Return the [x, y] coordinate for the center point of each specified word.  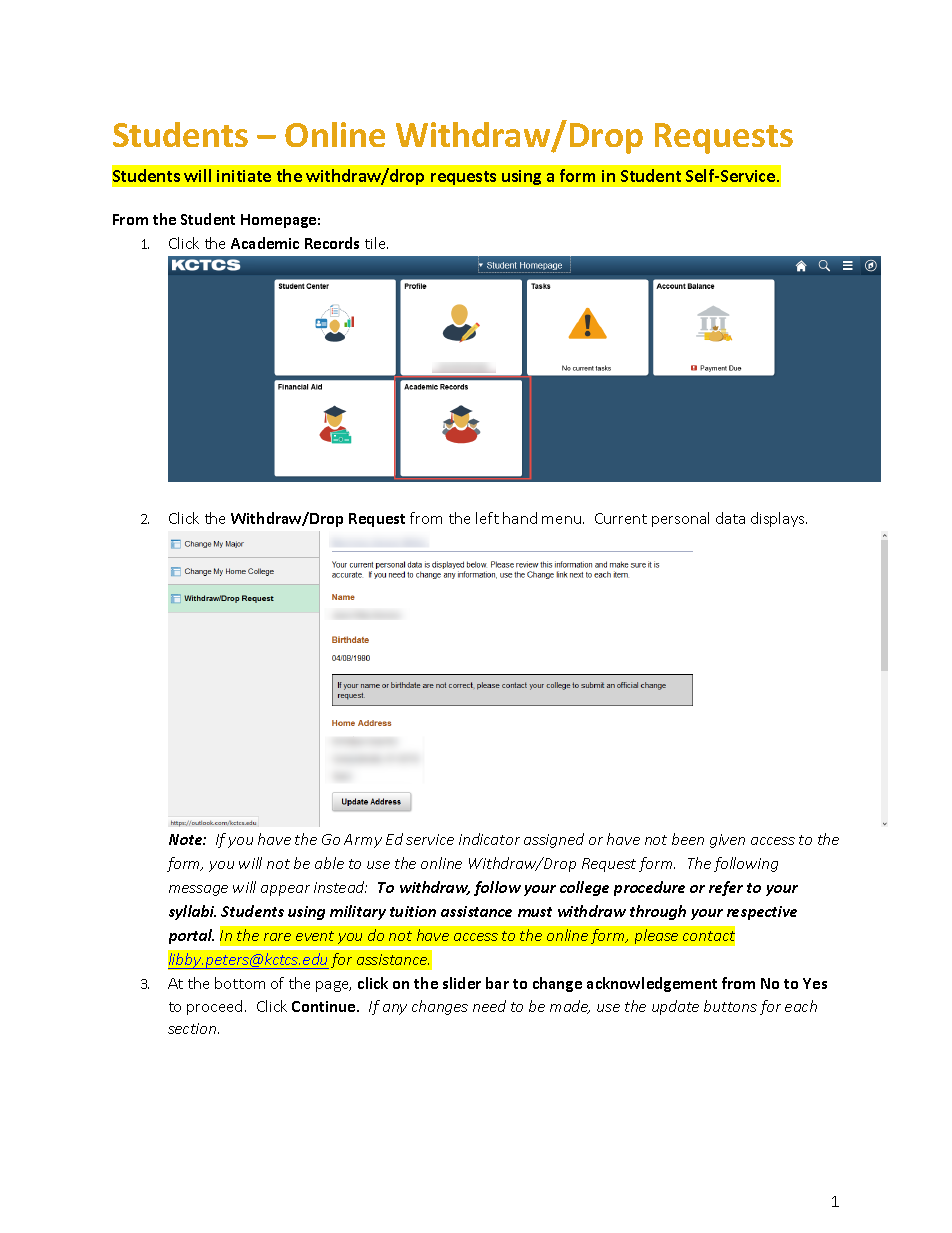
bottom [240, 983]
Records [332, 243]
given [727, 841]
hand [520, 518]
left [487, 518]
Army [363, 841]
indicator [489, 839]
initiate [244, 176]
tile [376, 243]
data [730, 518]
